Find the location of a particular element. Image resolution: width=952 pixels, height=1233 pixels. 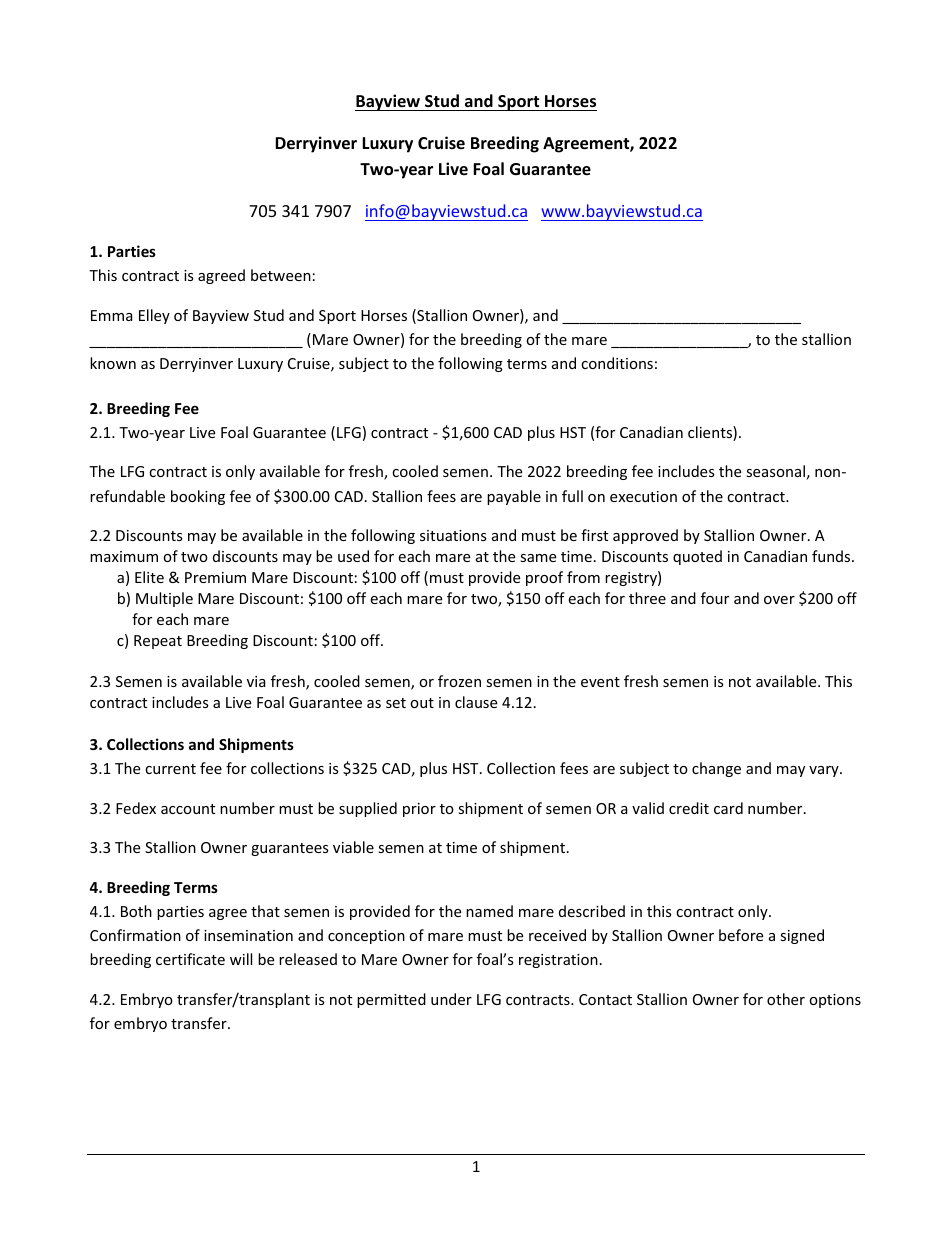

clause is located at coordinates (476, 702).
